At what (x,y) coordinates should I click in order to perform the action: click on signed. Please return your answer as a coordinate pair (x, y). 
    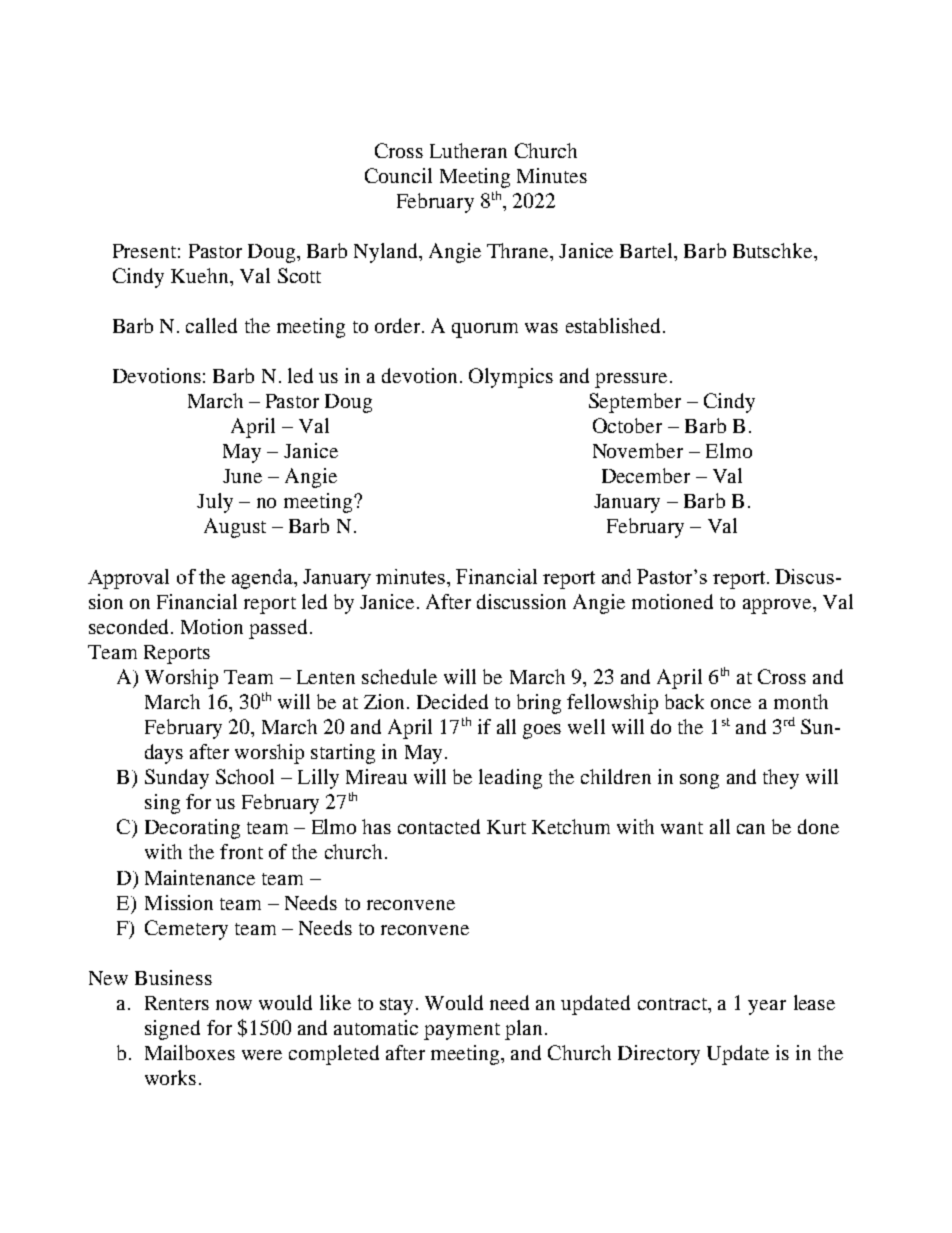
    Looking at the image, I should click on (172, 1030).
